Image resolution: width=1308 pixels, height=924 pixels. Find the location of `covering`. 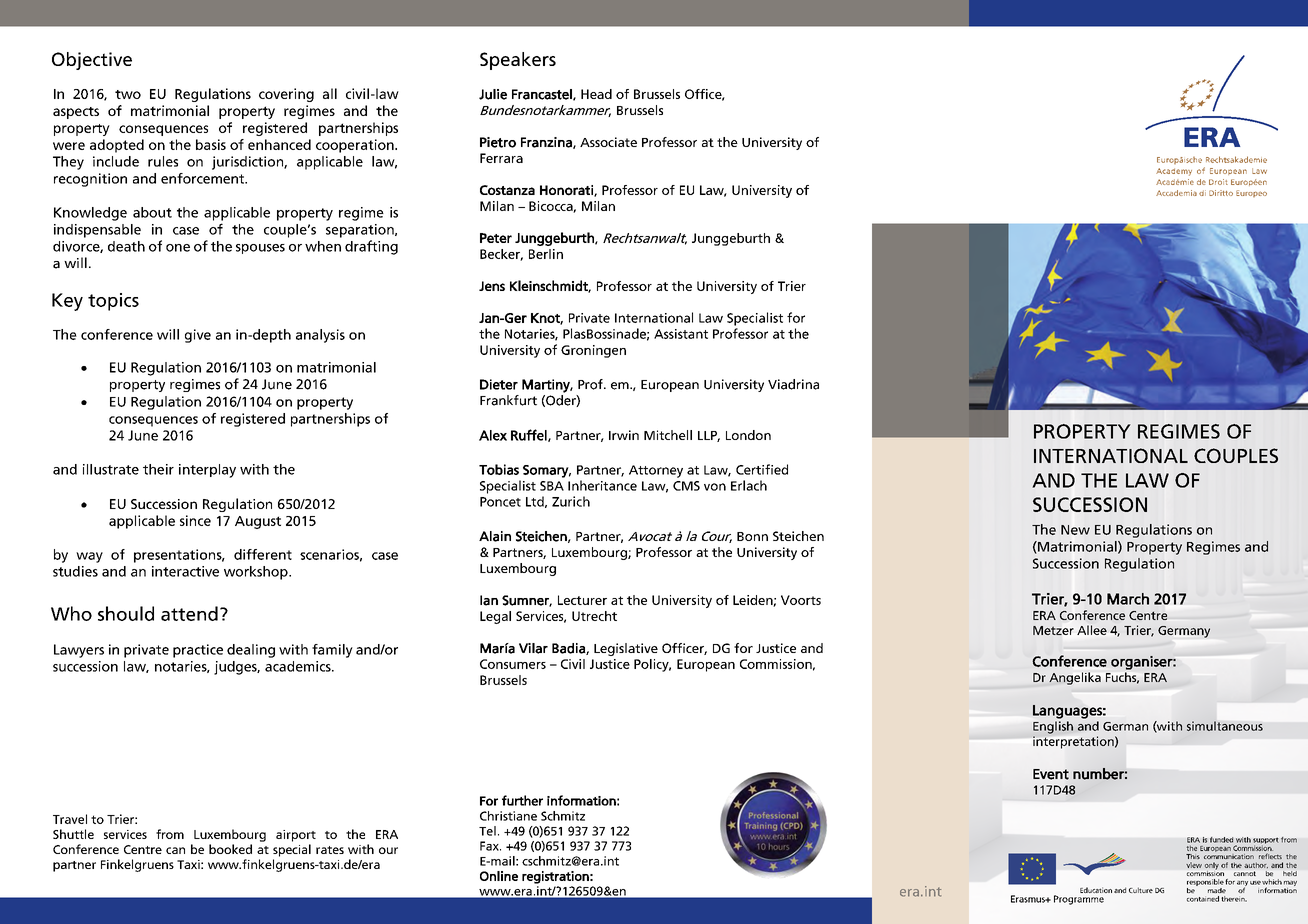

covering is located at coordinates (286, 95).
